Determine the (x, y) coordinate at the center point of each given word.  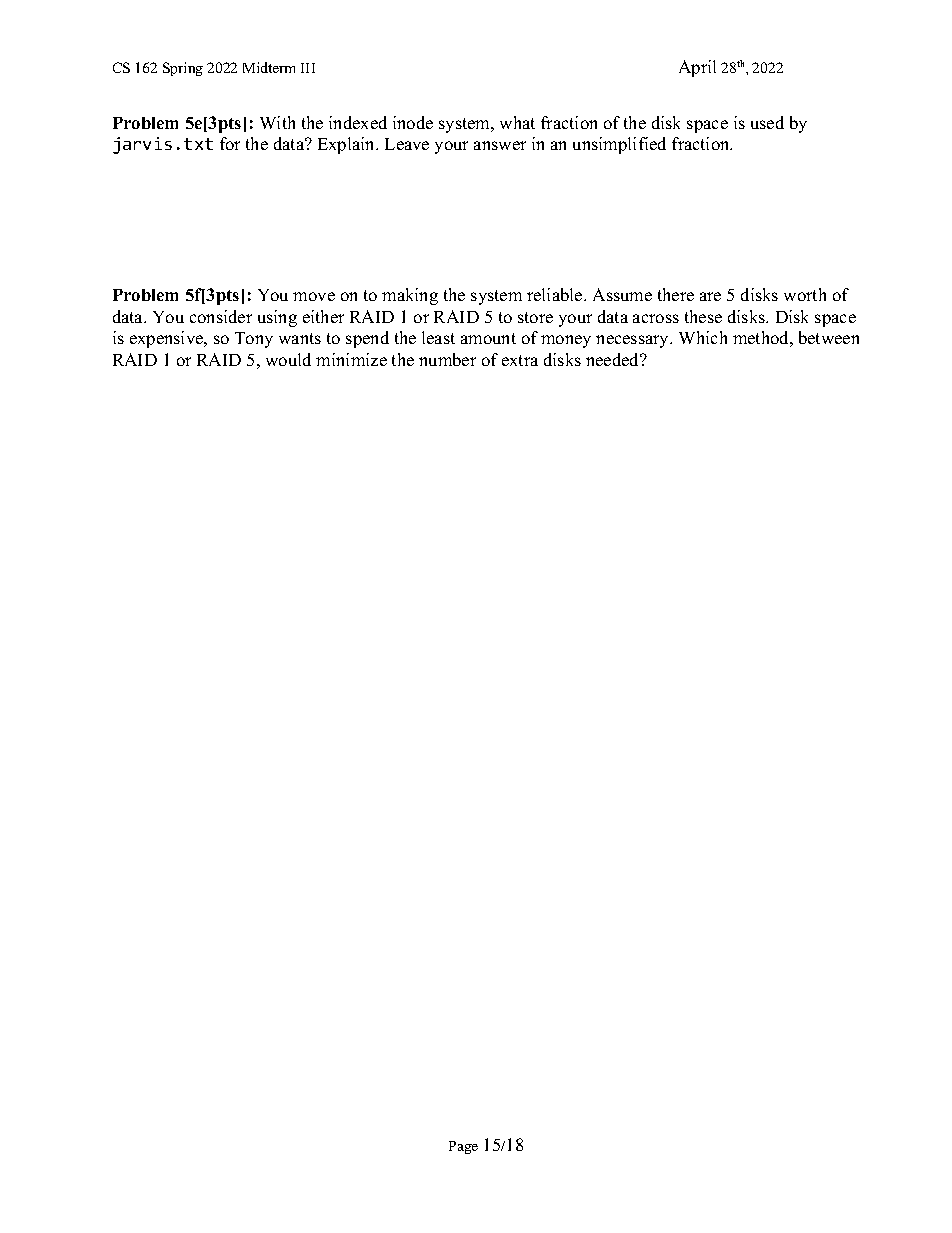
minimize (351, 359)
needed (614, 359)
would (288, 359)
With (277, 122)
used (767, 122)
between (829, 337)
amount (488, 338)
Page (463, 1147)
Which (703, 337)
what (517, 122)
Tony (254, 340)
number (447, 359)
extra (520, 360)
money (566, 341)
